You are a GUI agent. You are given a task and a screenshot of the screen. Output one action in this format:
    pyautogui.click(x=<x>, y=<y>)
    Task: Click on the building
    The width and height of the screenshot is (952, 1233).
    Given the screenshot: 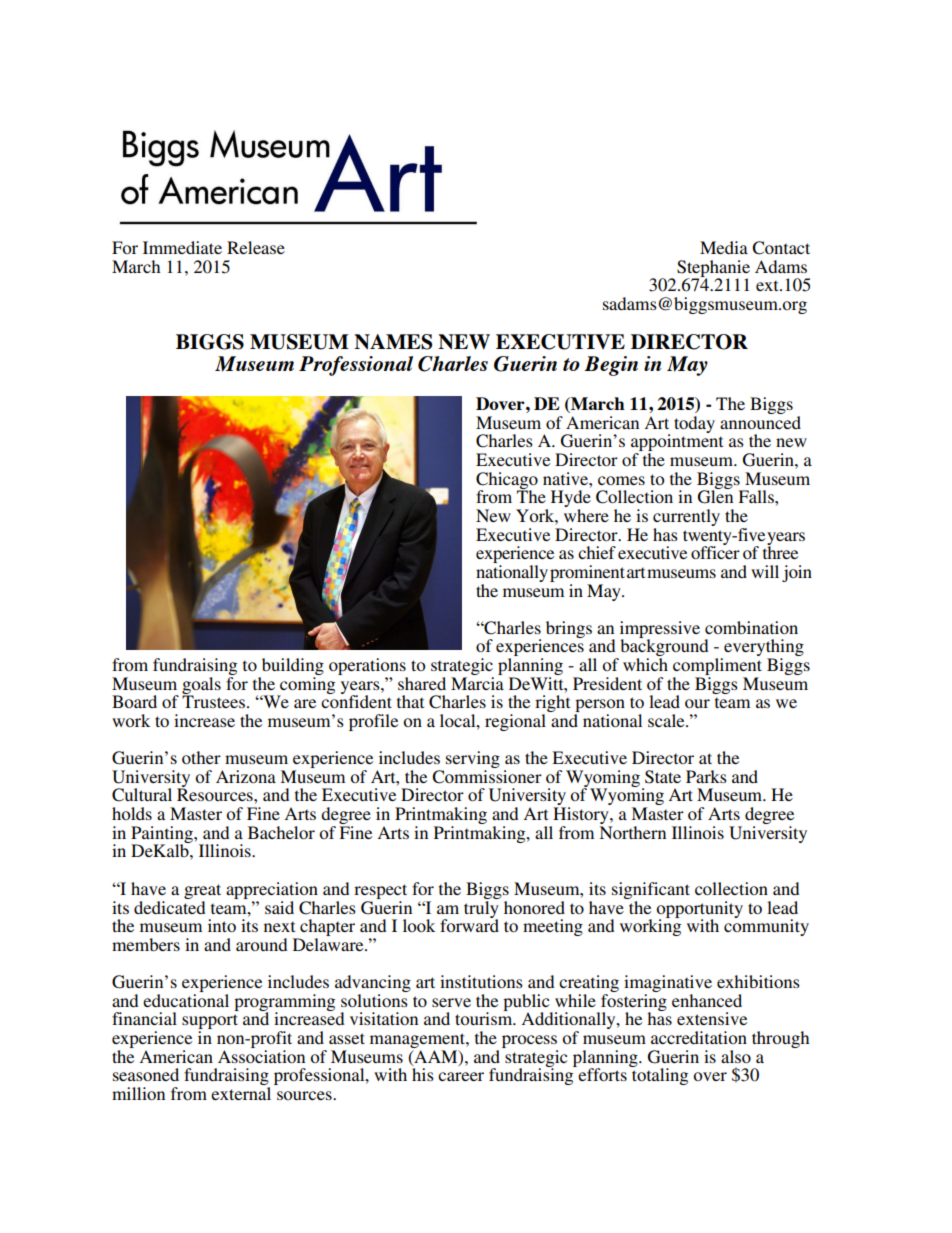 What is the action you would take?
    pyautogui.click(x=291, y=668)
